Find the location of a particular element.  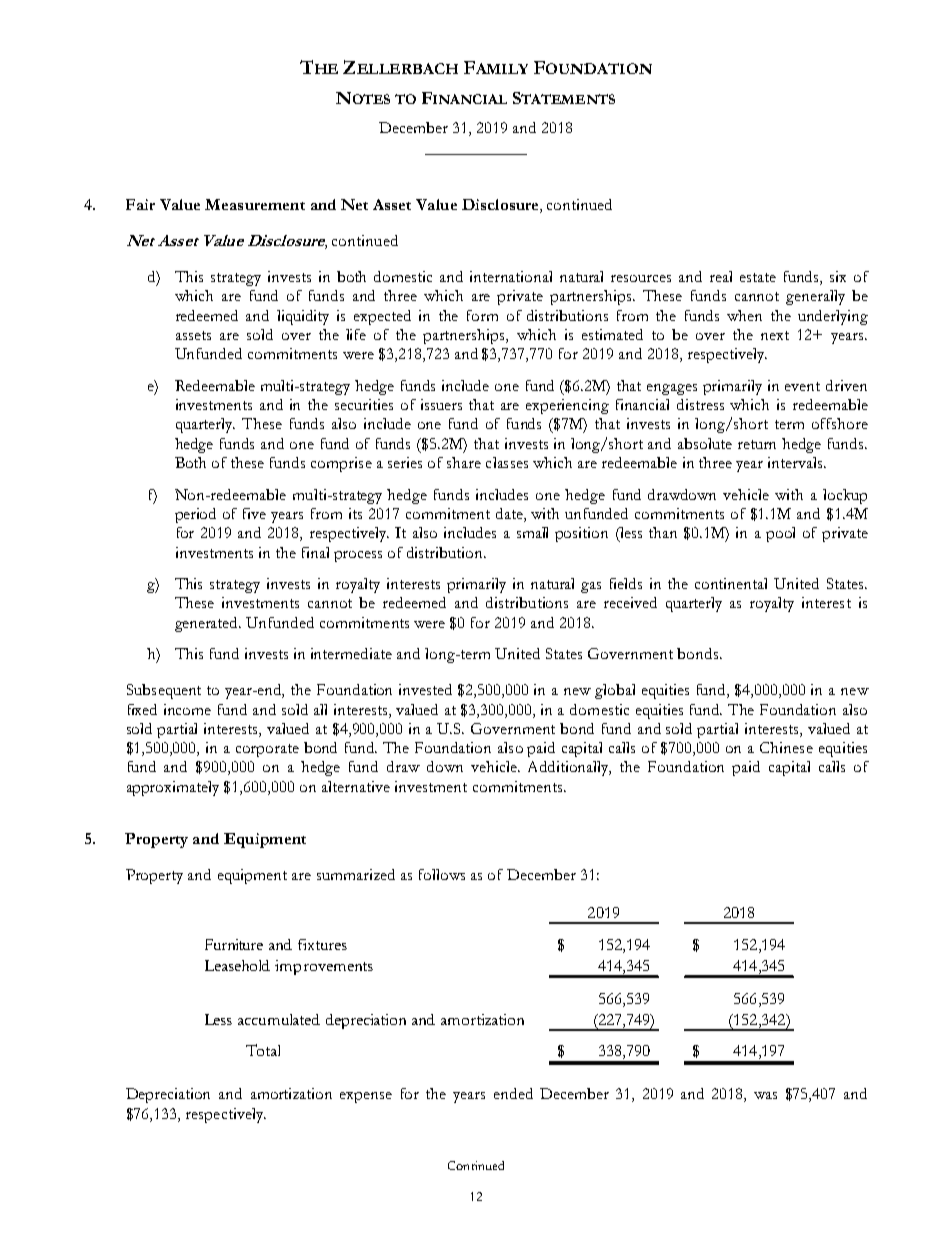

pool is located at coordinates (780, 534).
